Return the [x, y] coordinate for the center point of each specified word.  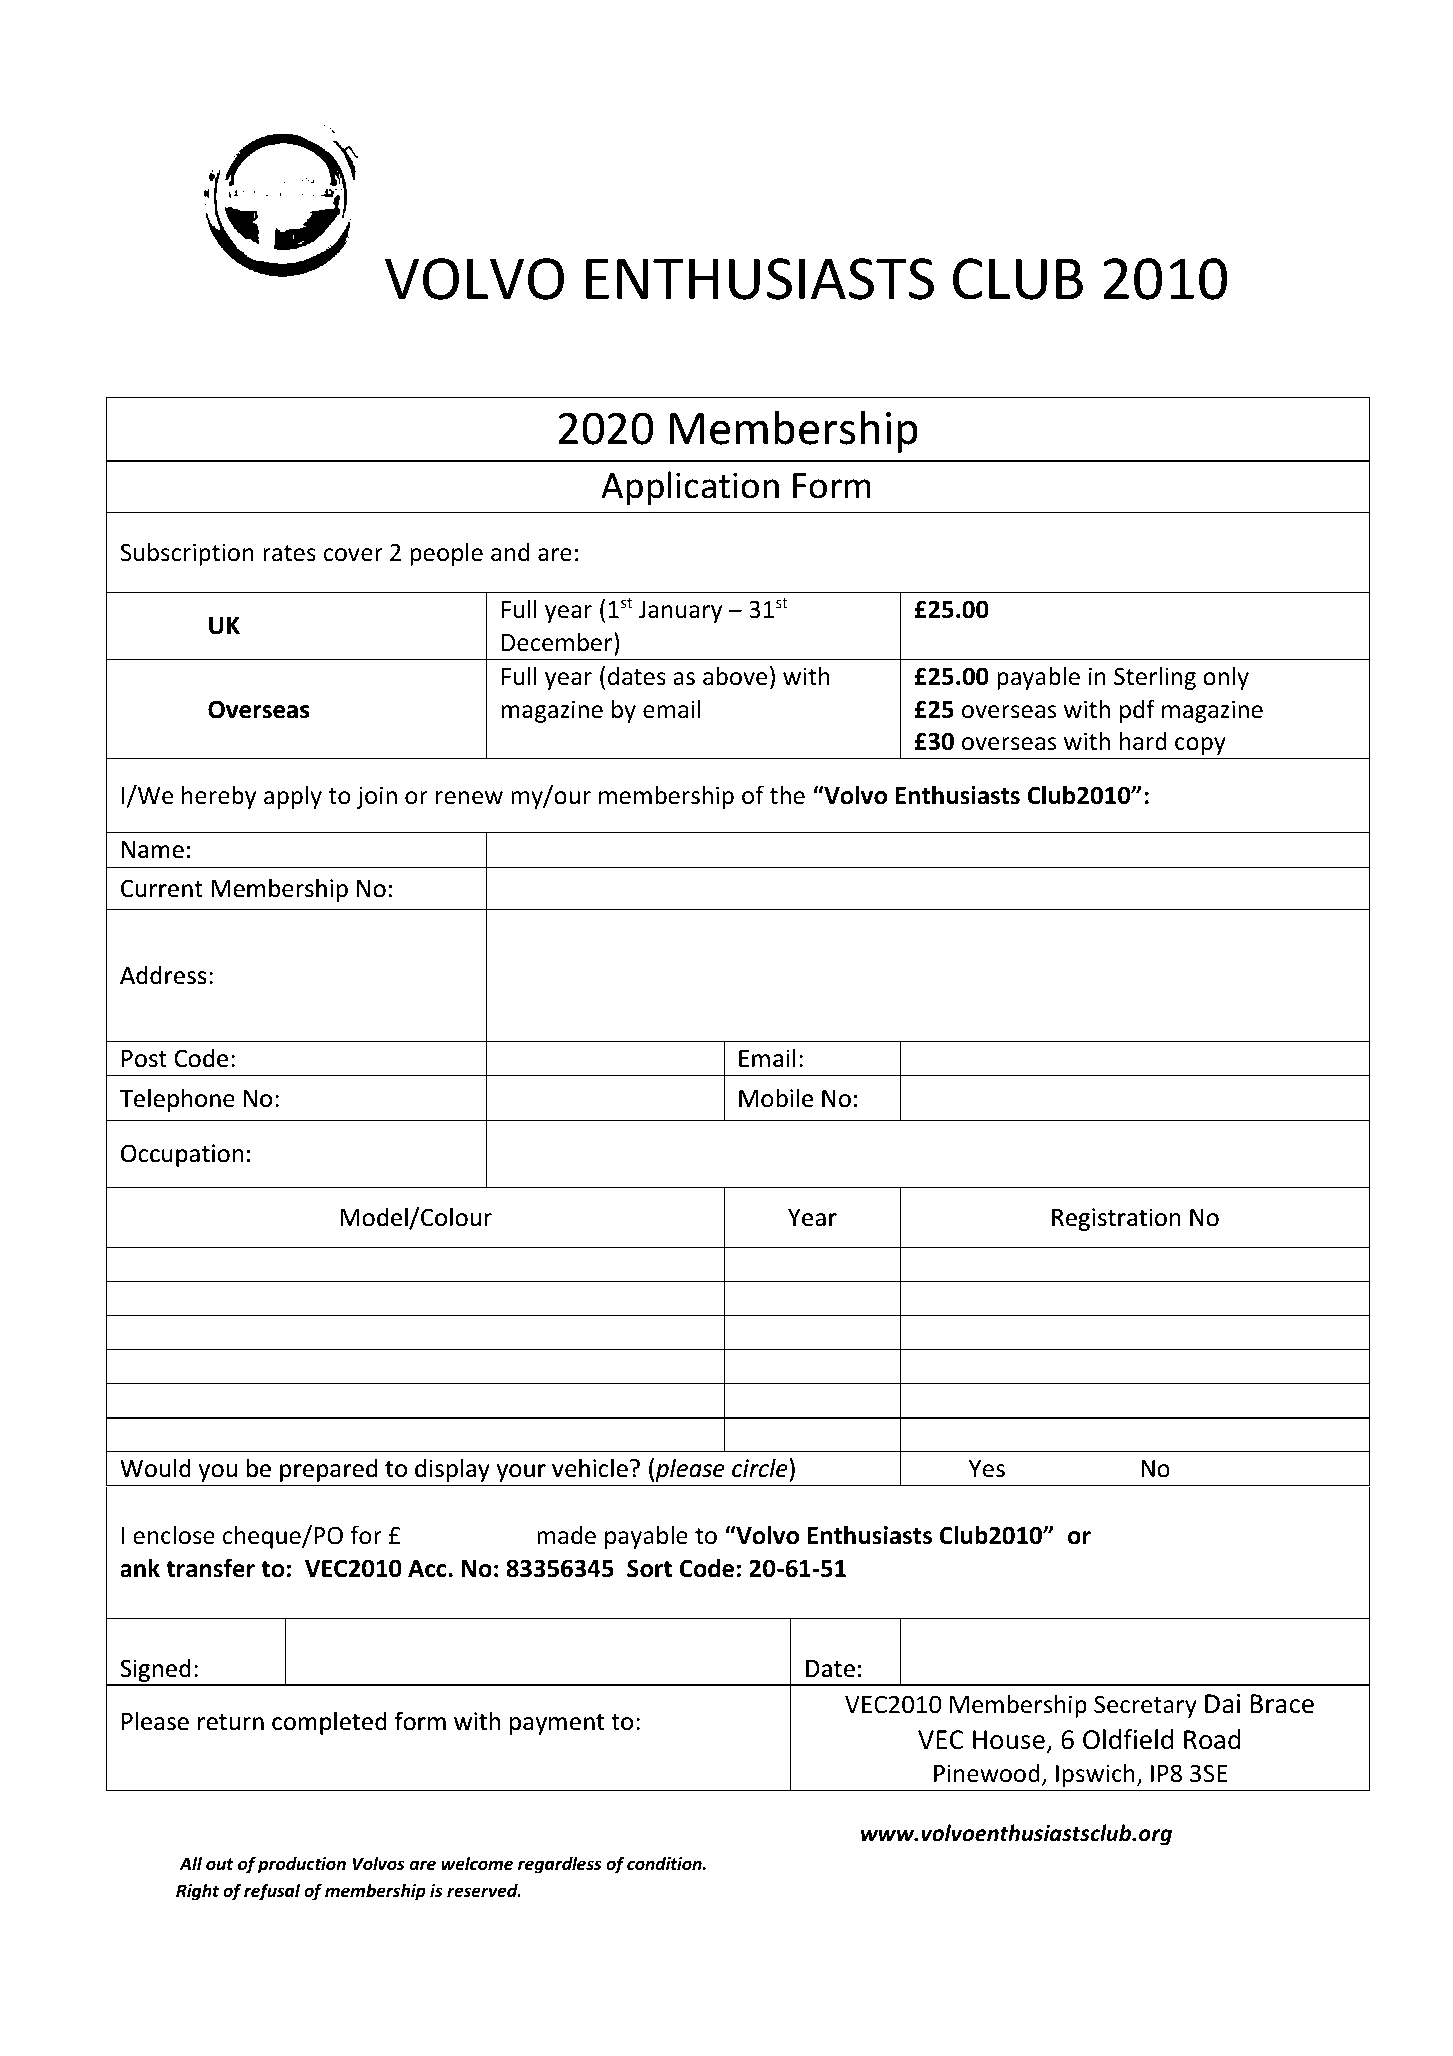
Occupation [182, 1155]
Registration [1116, 1219]
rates [289, 553]
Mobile [776, 1098]
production [302, 1865]
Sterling [1155, 678]
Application [690, 488]
